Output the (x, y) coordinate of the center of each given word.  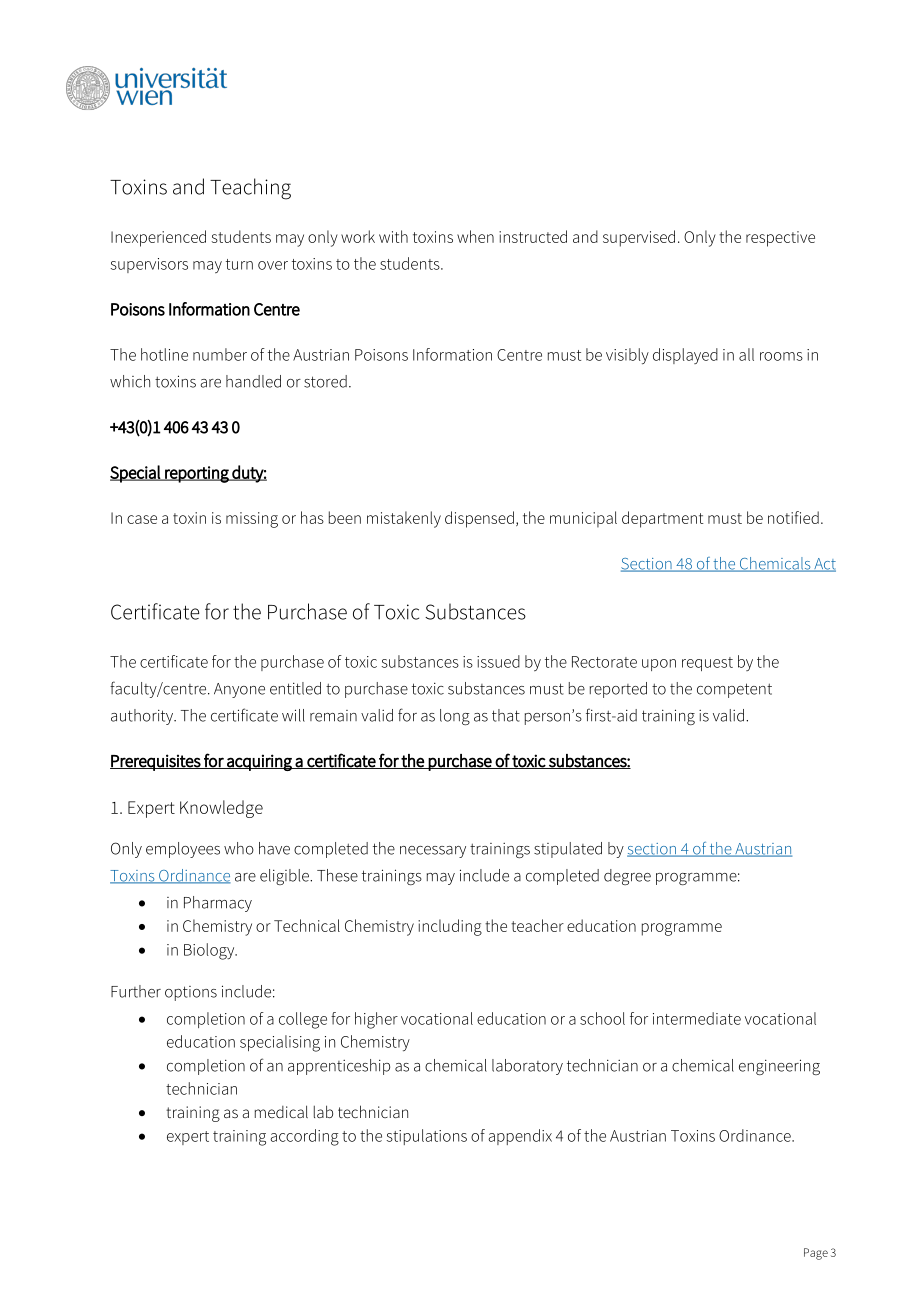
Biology (210, 951)
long (455, 717)
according (304, 1137)
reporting (197, 474)
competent (734, 690)
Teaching (250, 189)
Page (816, 1254)
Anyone (239, 690)
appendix (520, 1137)
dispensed (479, 519)
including (450, 927)
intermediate (697, 1018)
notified (793, 517)
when (475, 236)
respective (780, 239)
